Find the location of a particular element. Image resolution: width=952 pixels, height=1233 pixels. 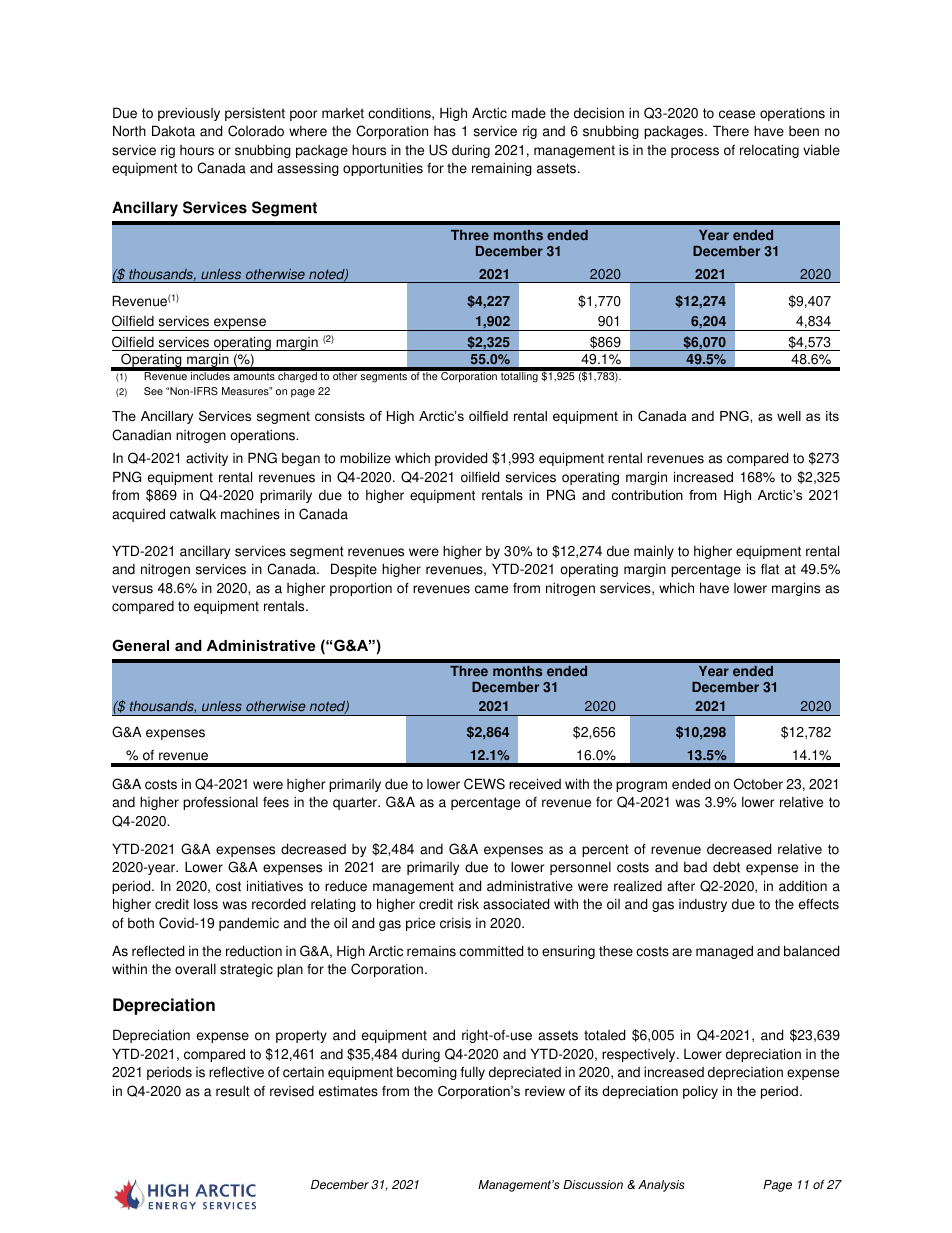

Analysis is located at coordinates (661, 1186).
